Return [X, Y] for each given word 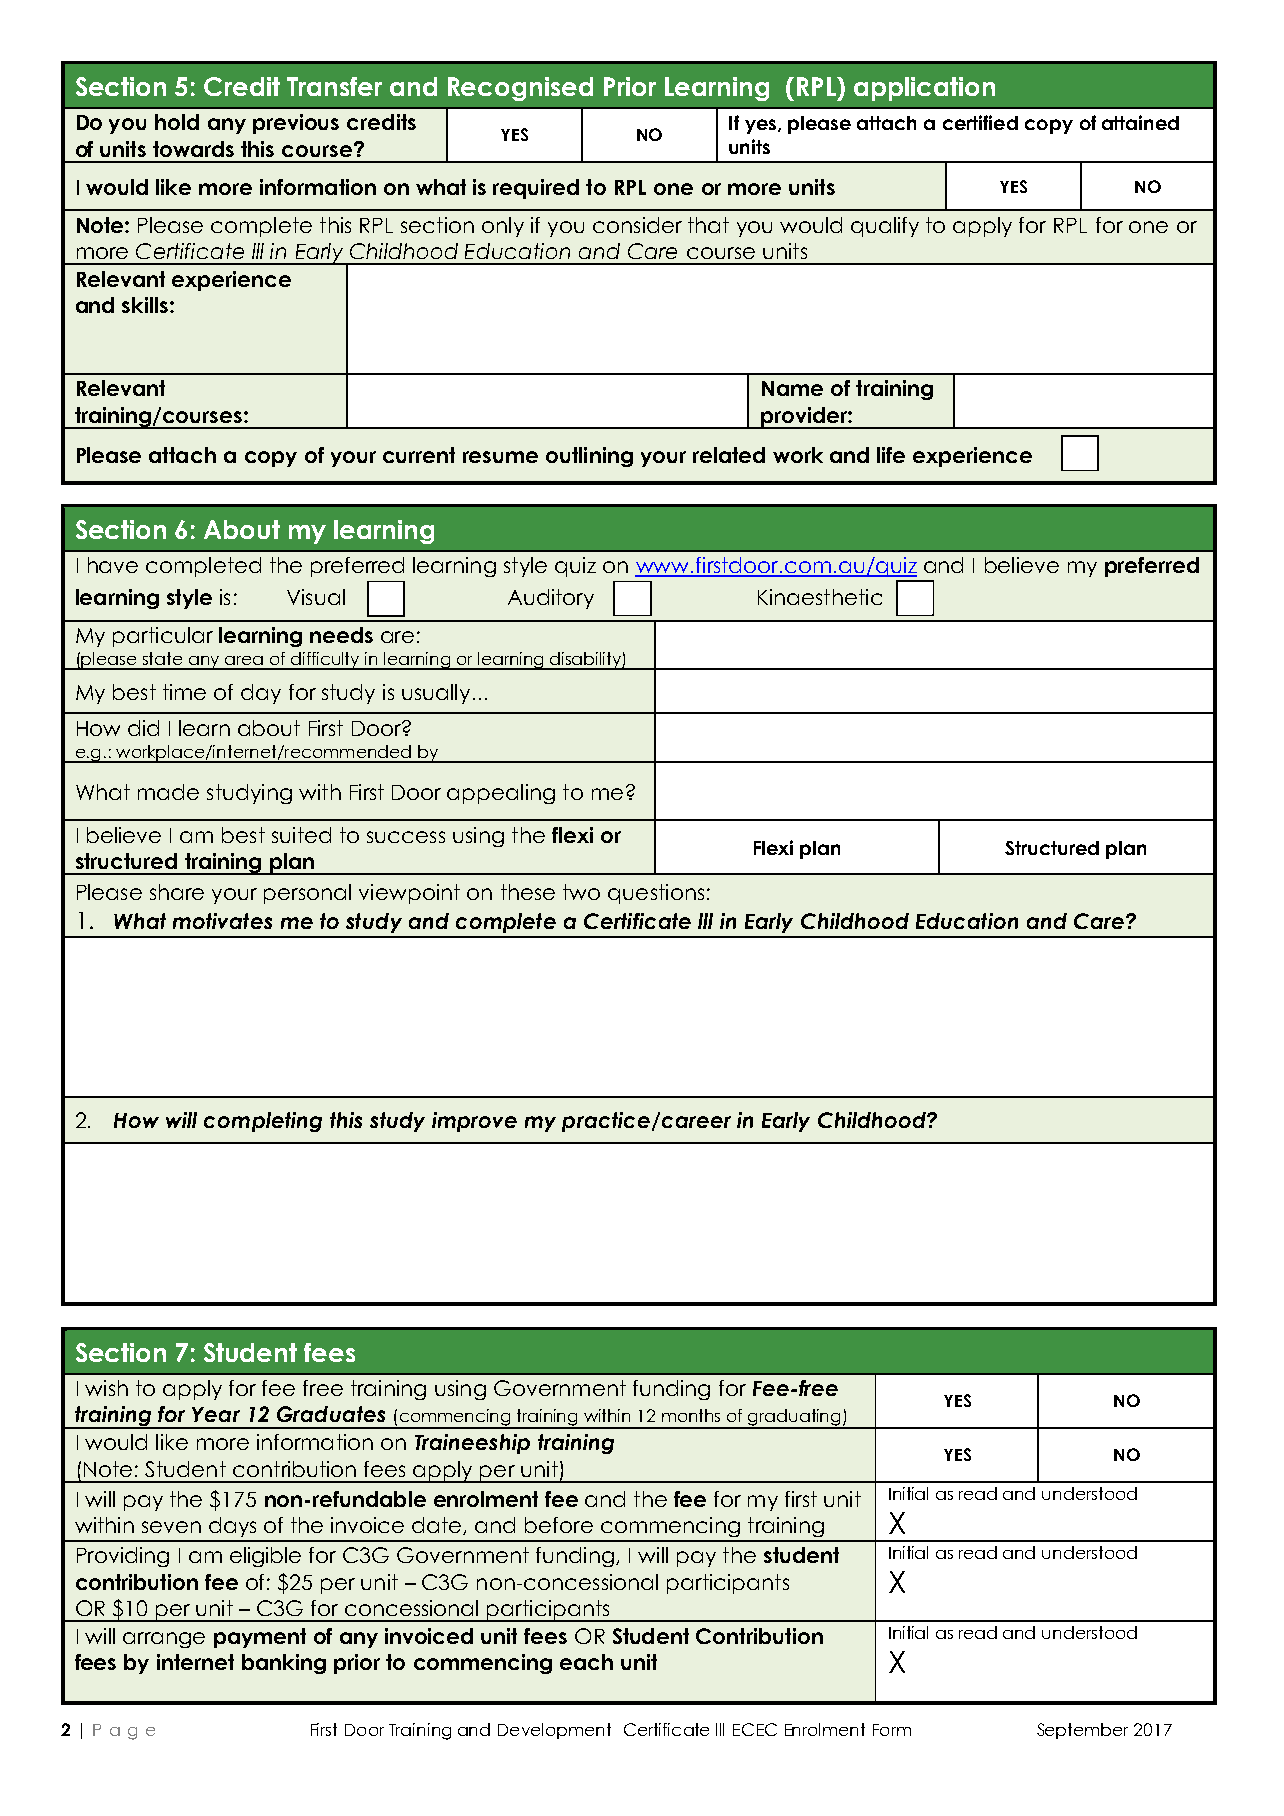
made [168, 792]
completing [263, 1122]
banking [284, 1664]
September [1082, 1731]
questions [656, 894]
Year [216, 1414]
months [691, 1415]
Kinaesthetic [820, 597]
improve [474, 1122]
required [536, 189]
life [891, 455]
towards [193, 149]
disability [586, 661]
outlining [589, 457]
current [419, 455]
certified [980, 122]
